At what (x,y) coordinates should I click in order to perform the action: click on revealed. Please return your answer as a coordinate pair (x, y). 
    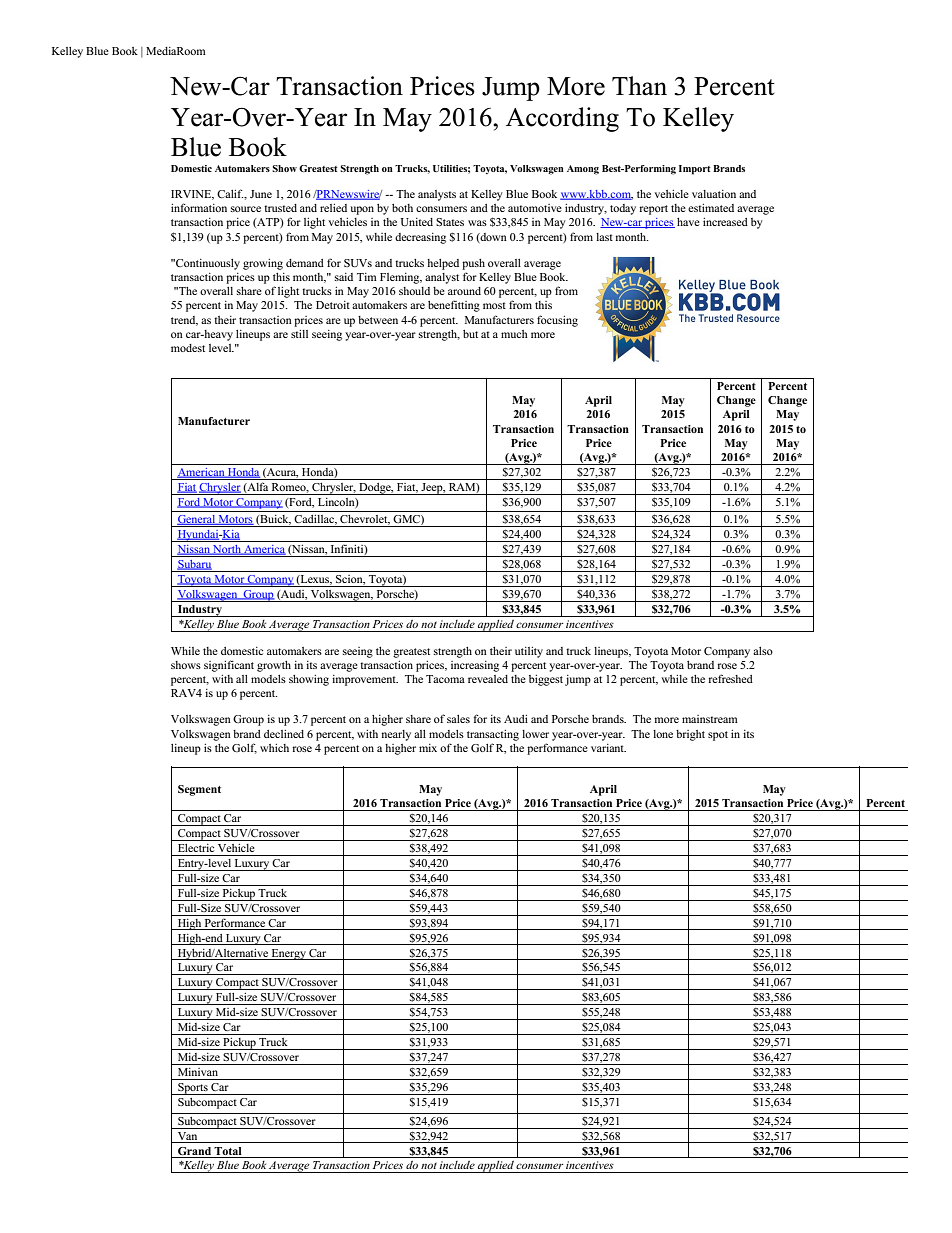
    Looking at the image, I should click on (488, 679).
